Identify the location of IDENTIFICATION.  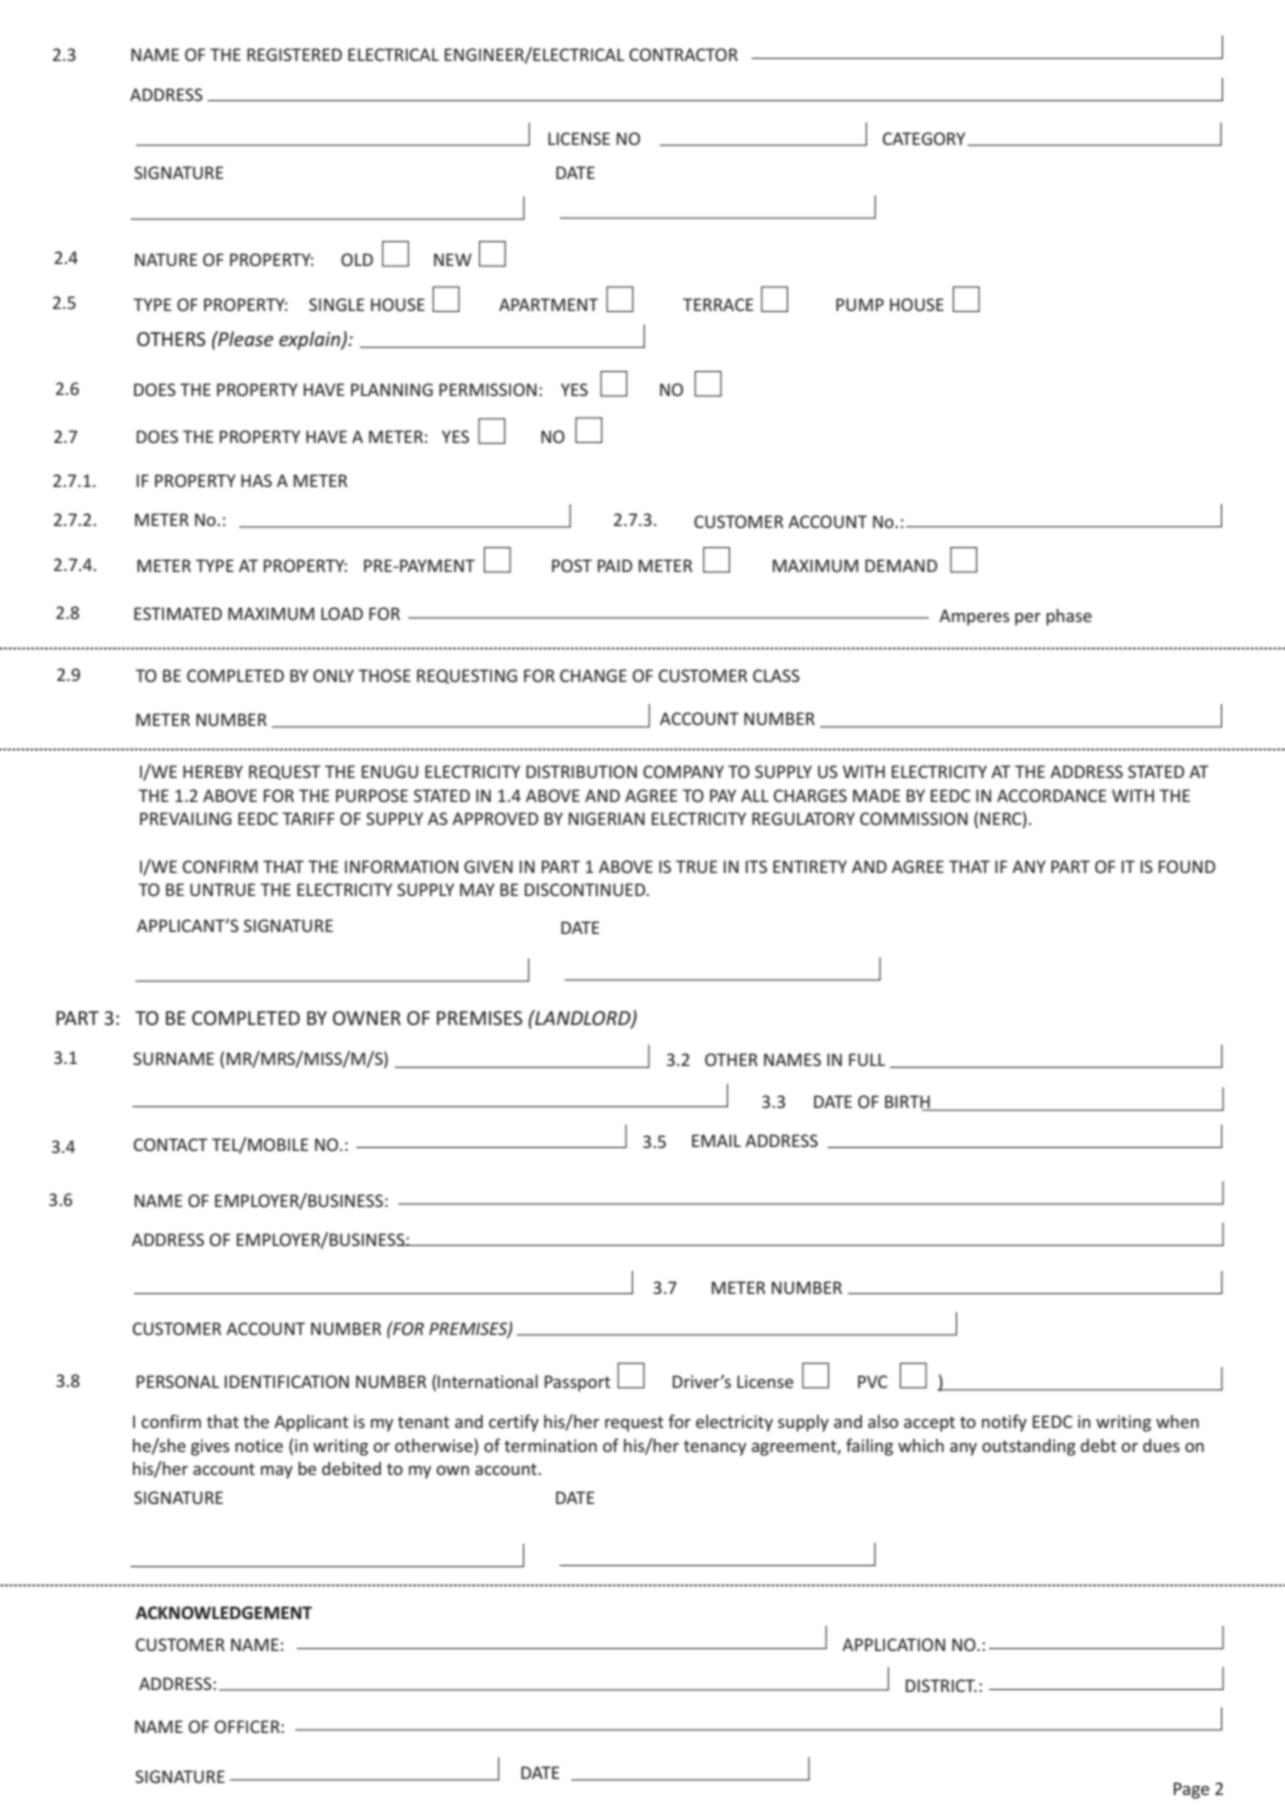
(287, 1381).
